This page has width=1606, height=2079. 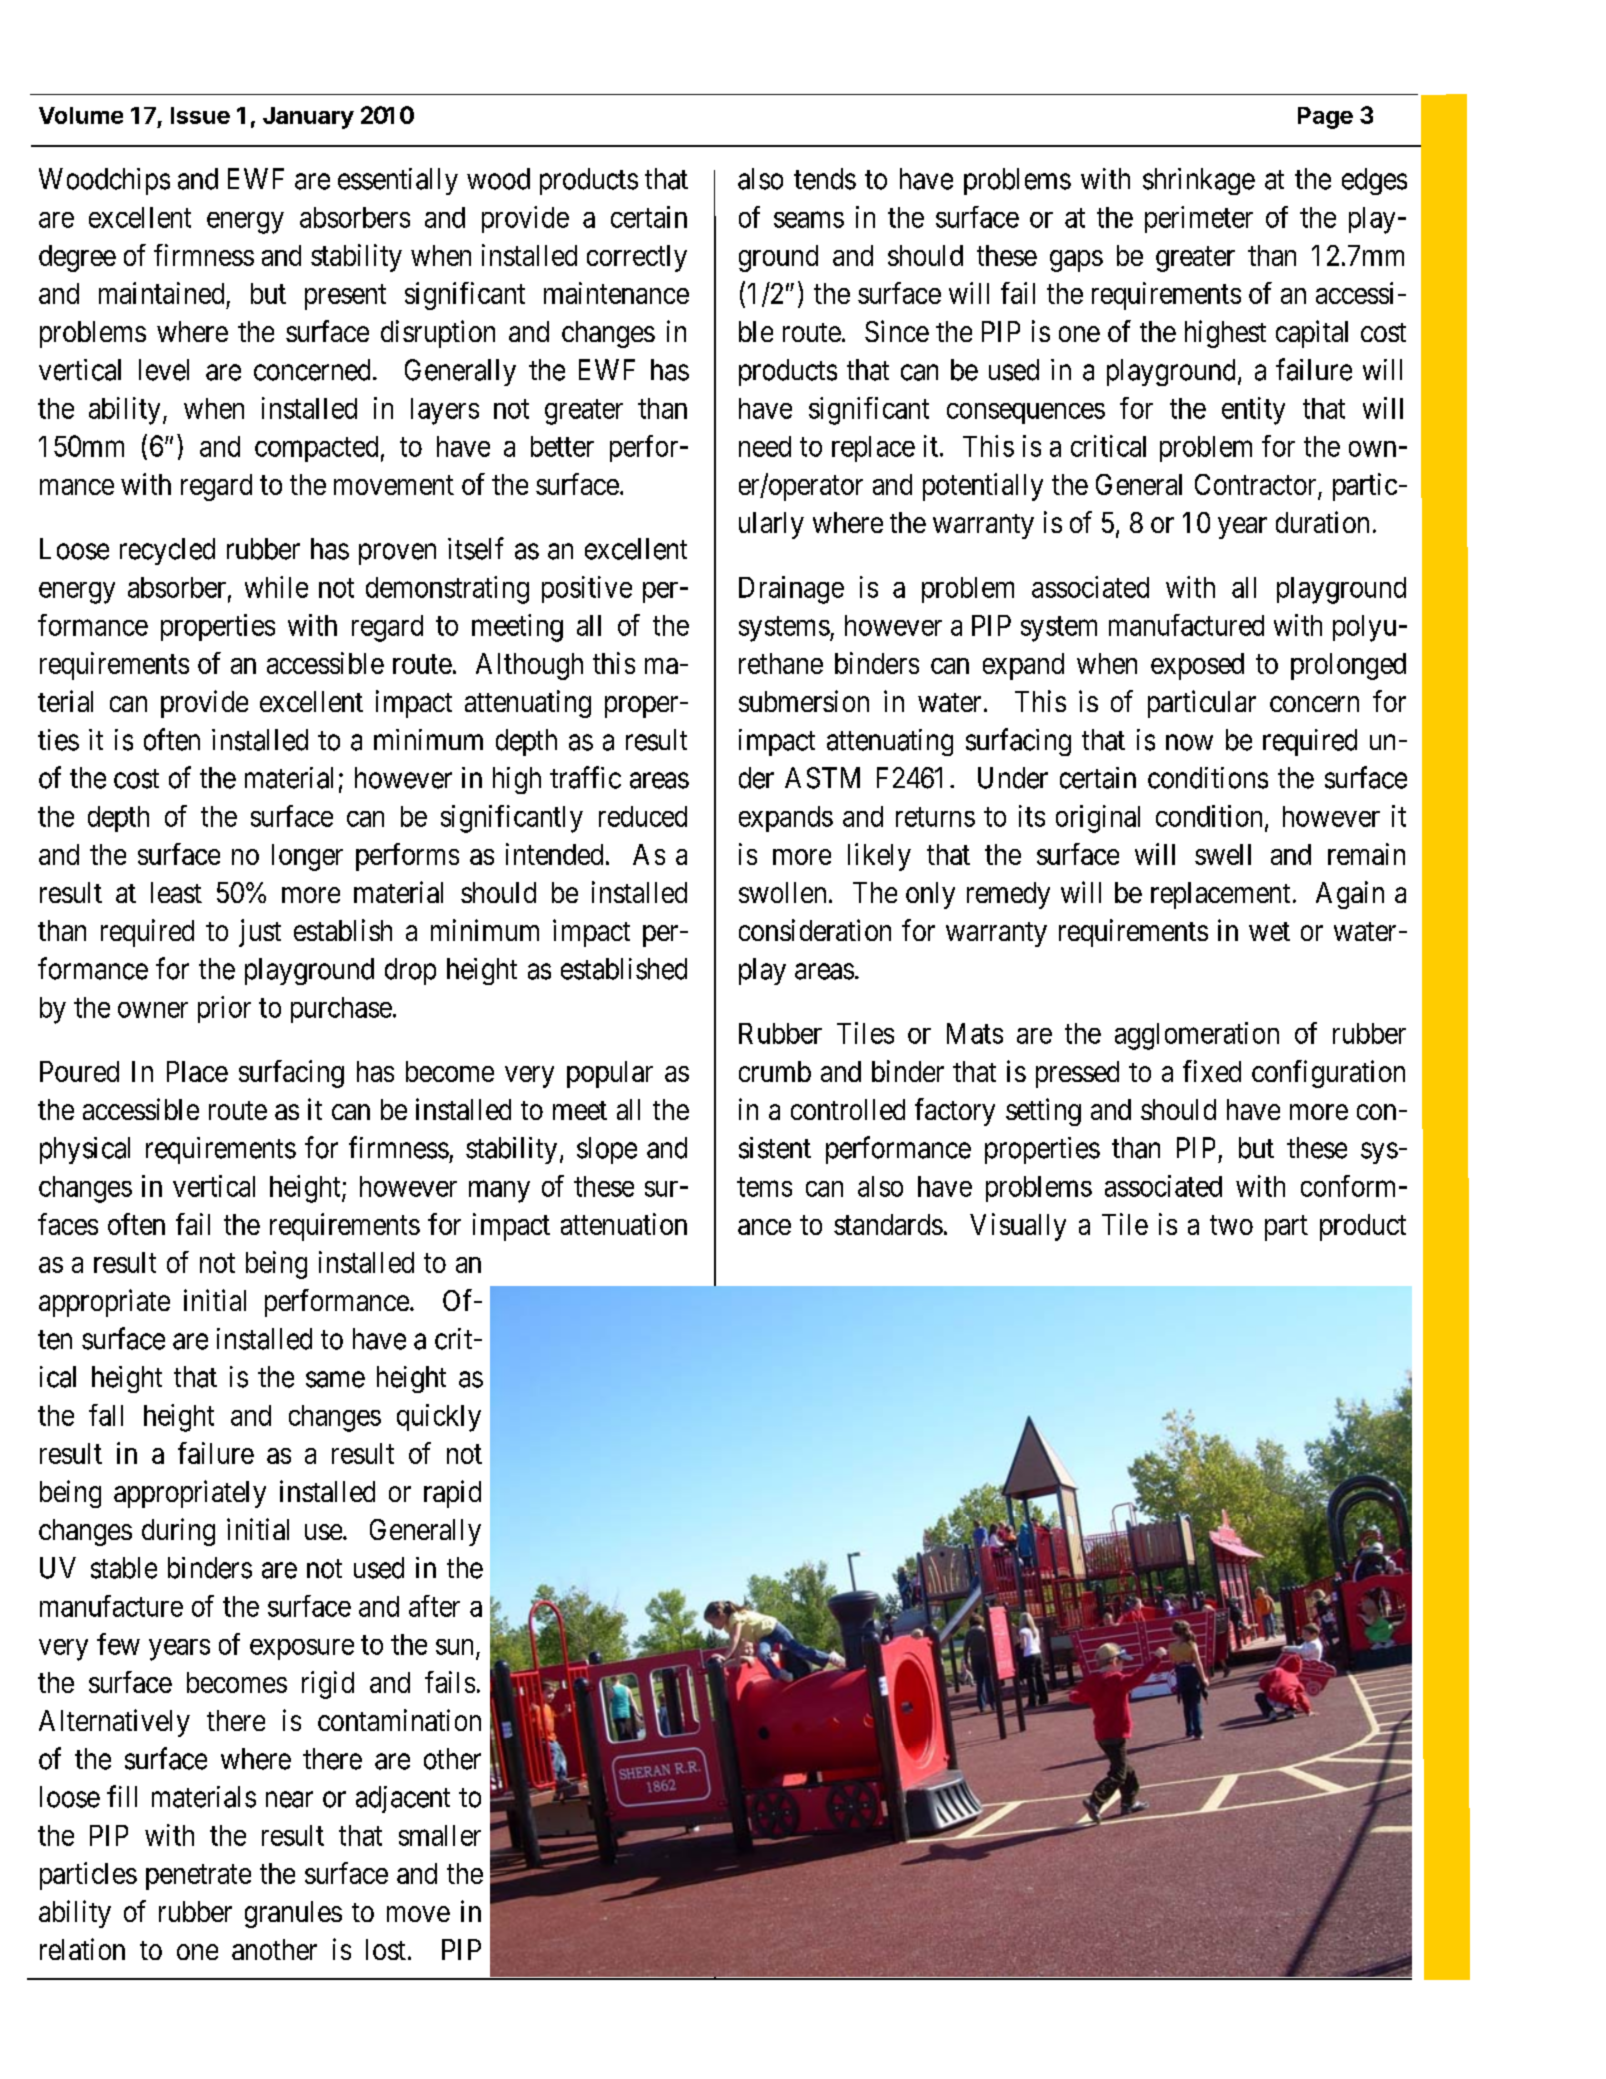 I want to click on Drainage, so click(x=791, y=590).
